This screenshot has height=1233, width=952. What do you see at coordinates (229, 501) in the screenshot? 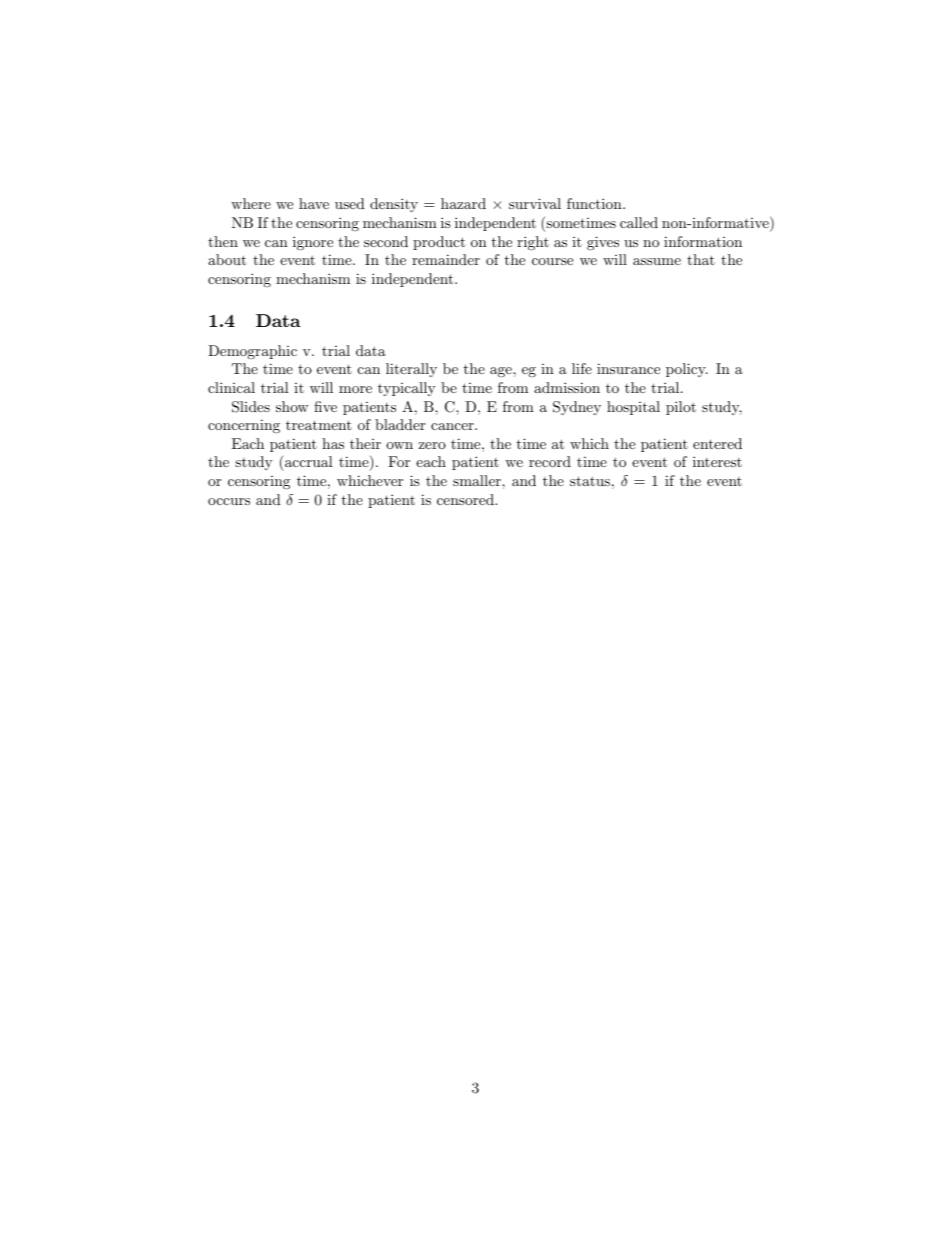
I see `occurs` at bounding box center [229, 501].
